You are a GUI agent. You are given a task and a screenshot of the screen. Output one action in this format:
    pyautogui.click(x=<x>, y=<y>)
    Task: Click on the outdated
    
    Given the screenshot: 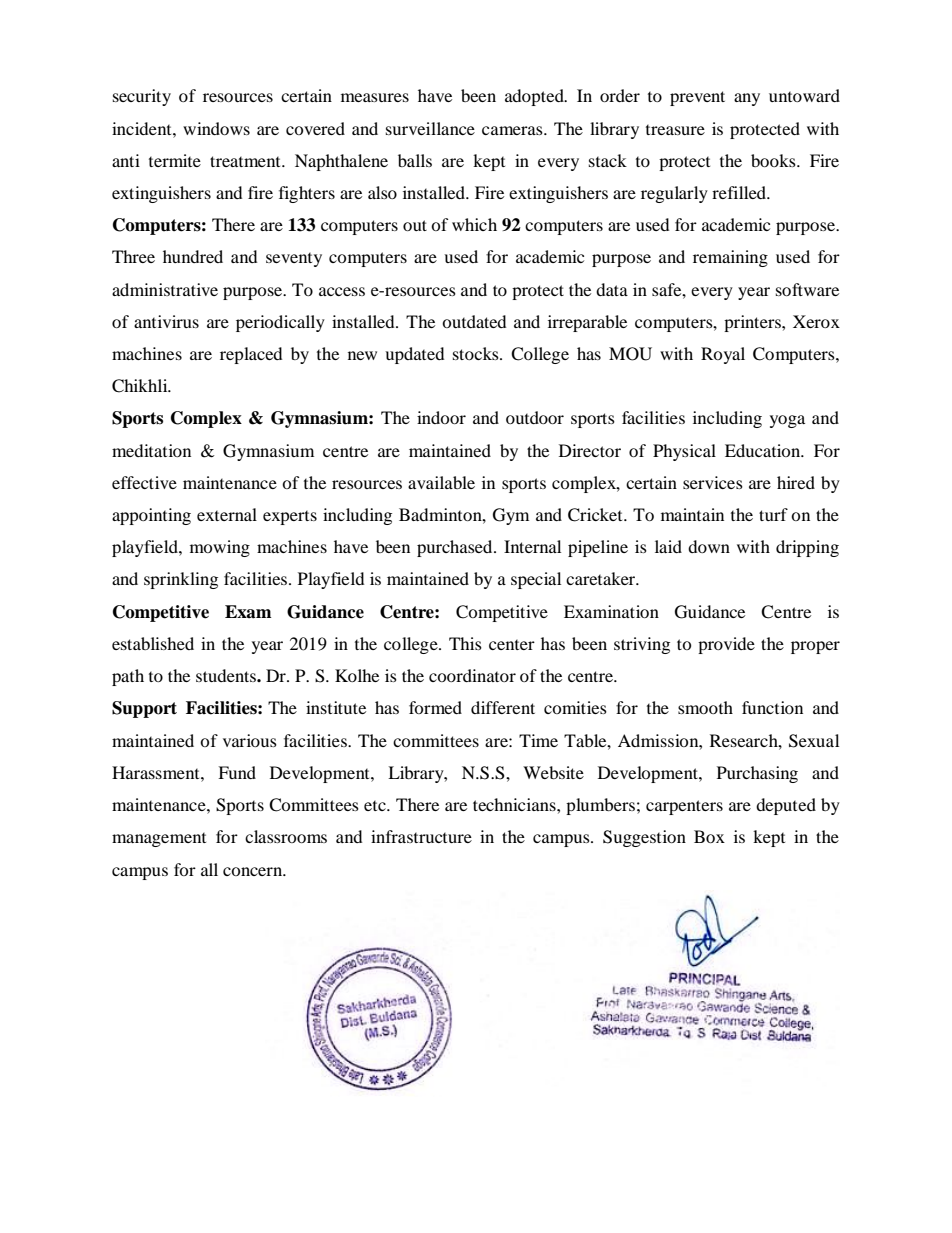 What is the action you would take?
    pyautogui.click(x=474, y=321)
